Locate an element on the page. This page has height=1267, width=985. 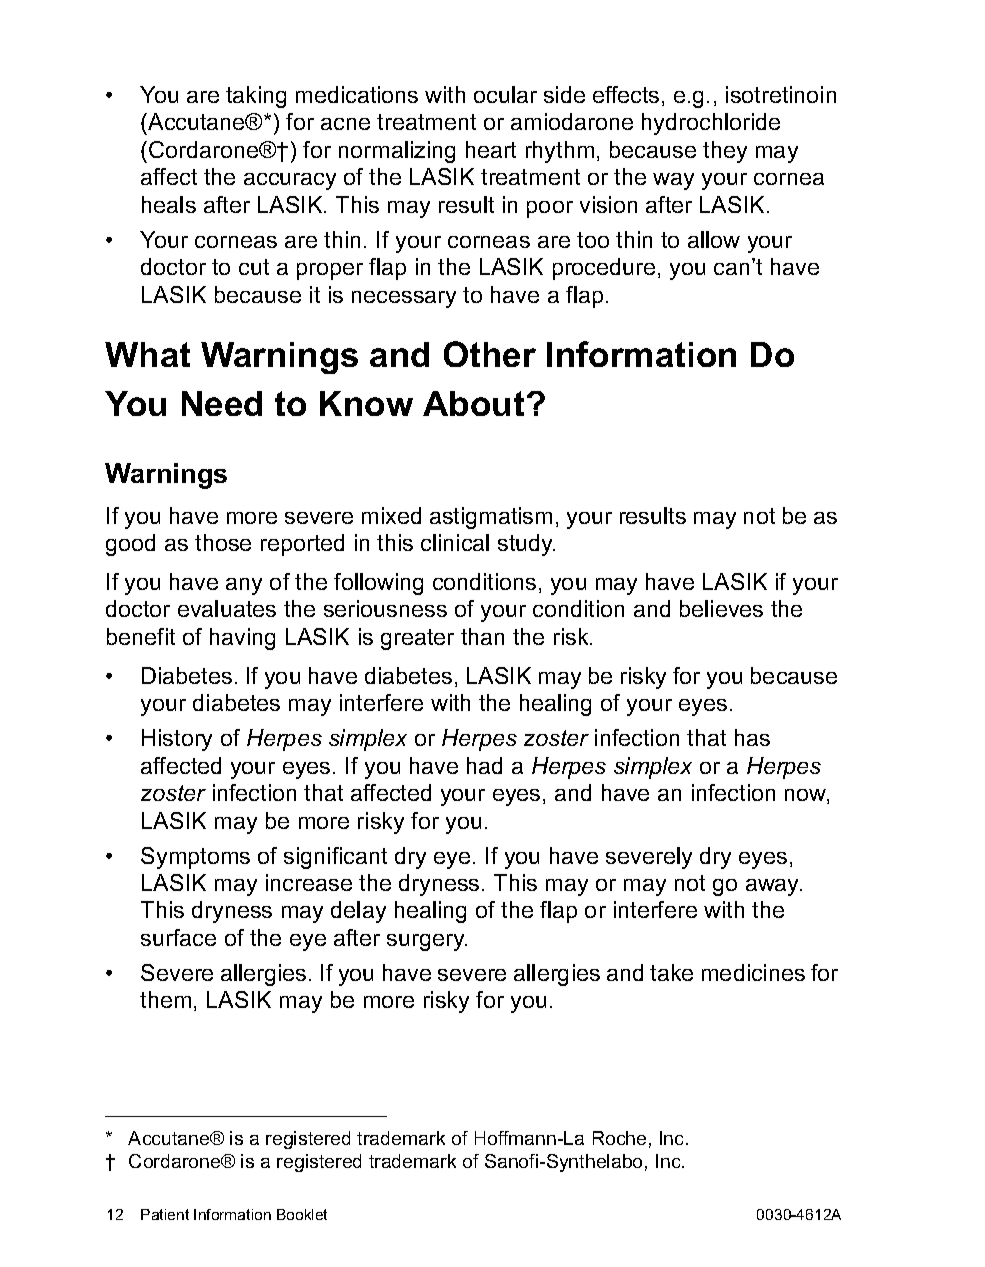
Booklet is located at coordinates (302, 1214).
